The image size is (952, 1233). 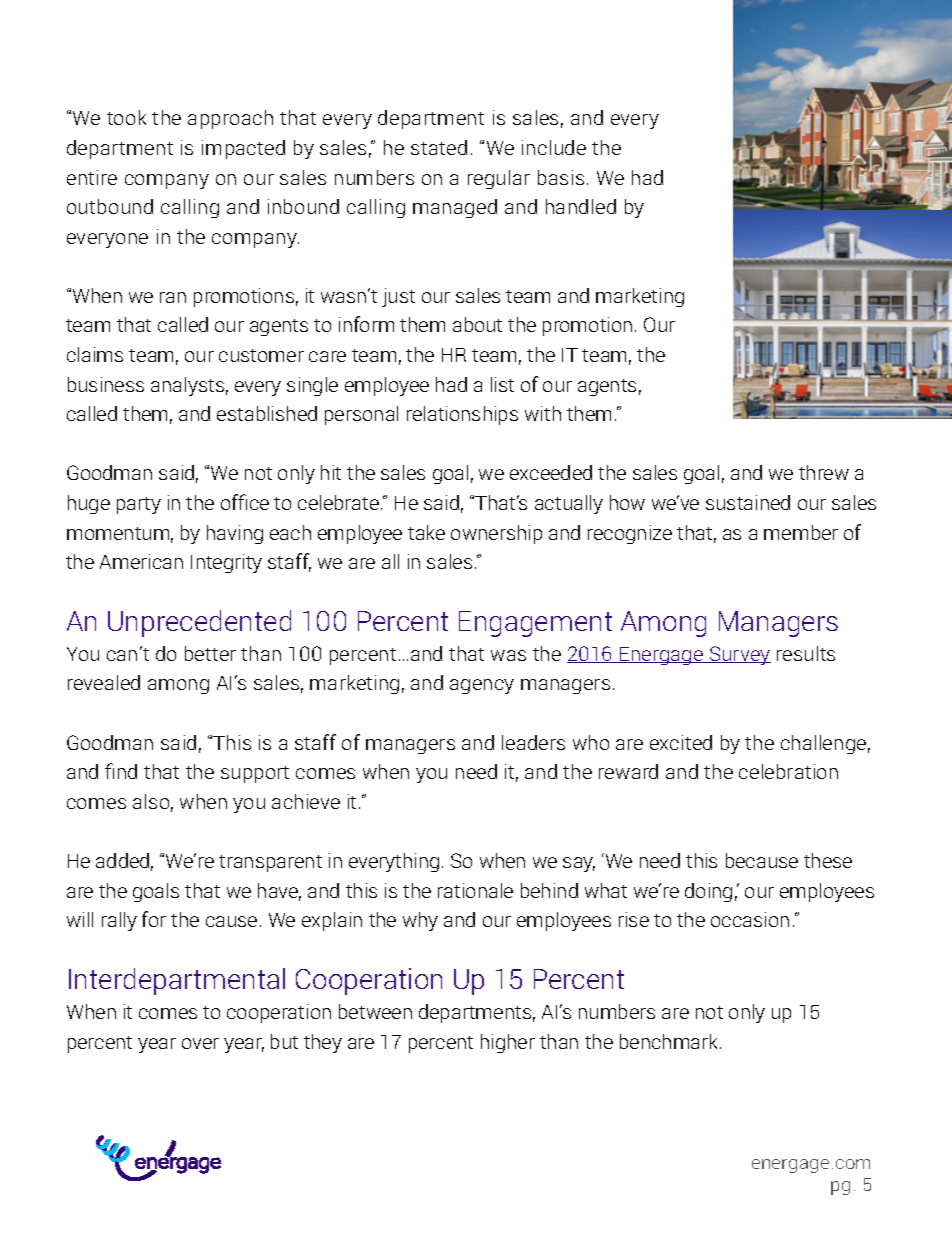 What do you see at coordinates (670, 1041) in the screenshot?
I see `benchmark` at bounding box center [670, 1041].
